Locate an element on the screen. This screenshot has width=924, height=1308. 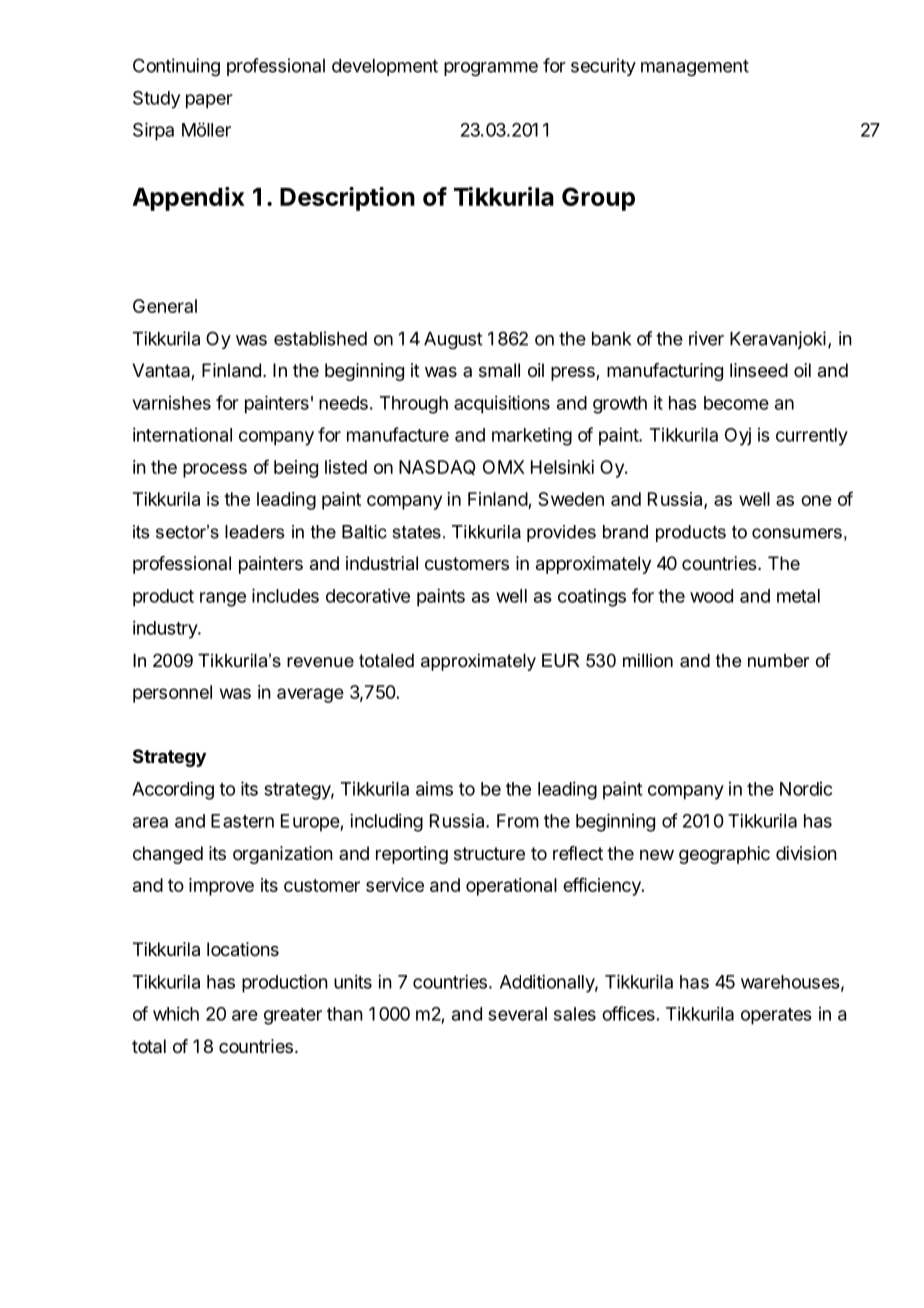
personnel is located at coordinates (172, 694).
